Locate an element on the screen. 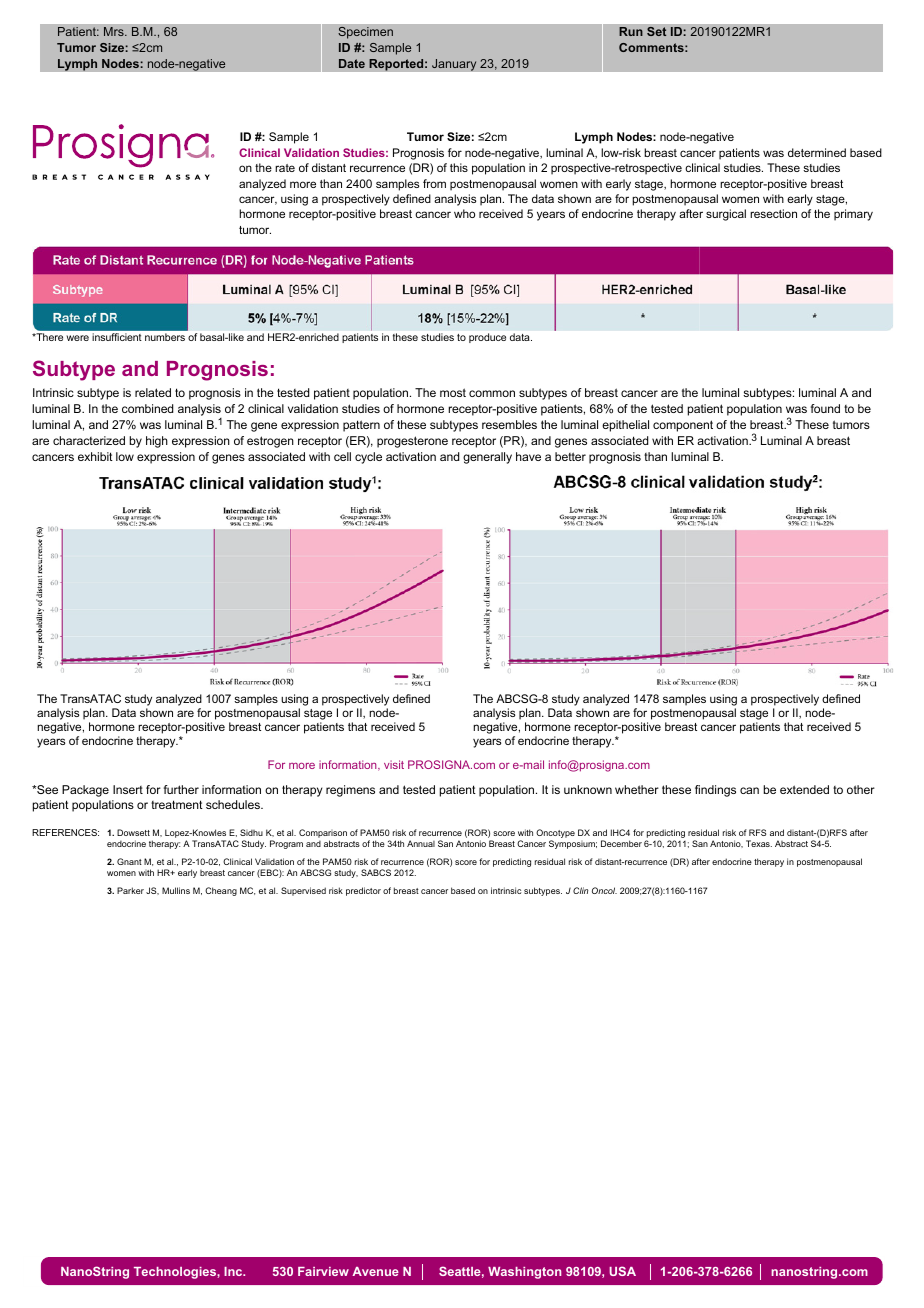 This screenshot has height=1308, width=924. high is located at coordinates (157, 442).
